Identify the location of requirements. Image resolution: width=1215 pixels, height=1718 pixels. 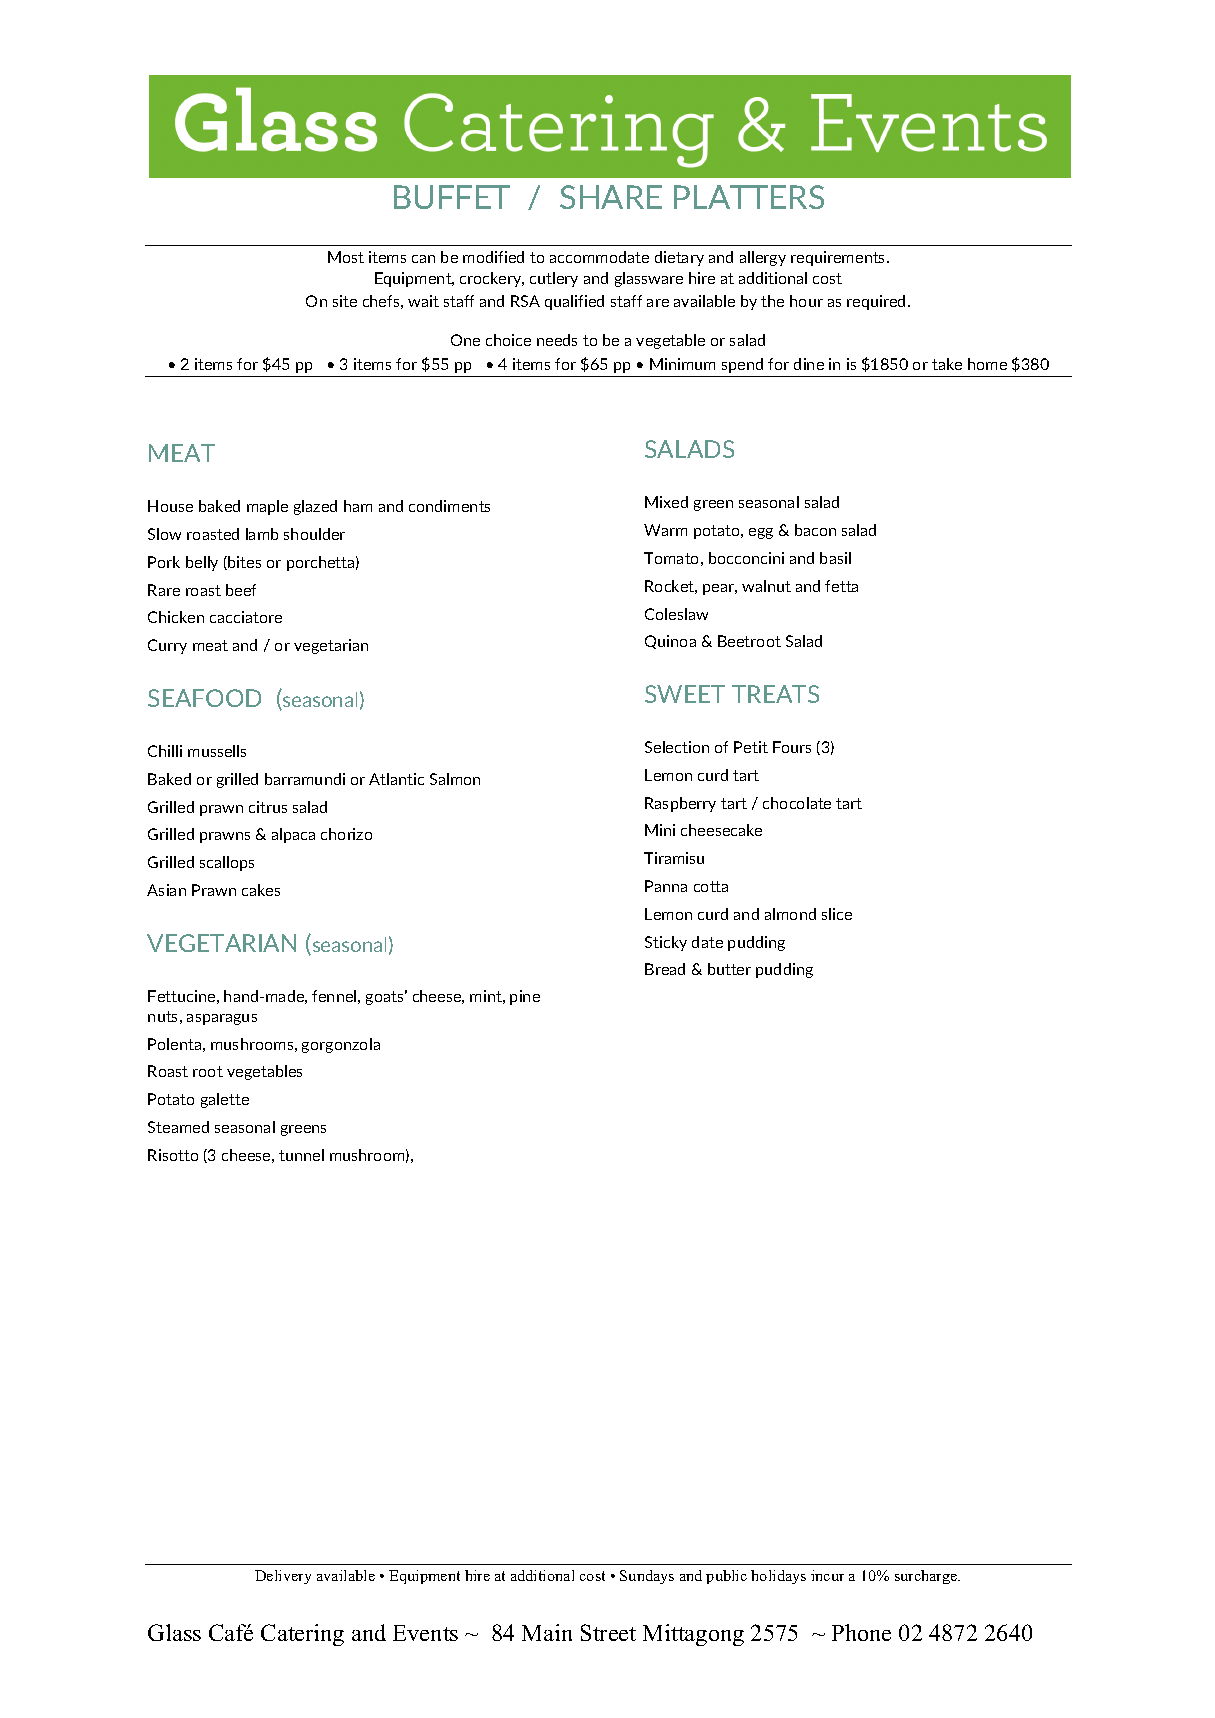
(839, 258).
